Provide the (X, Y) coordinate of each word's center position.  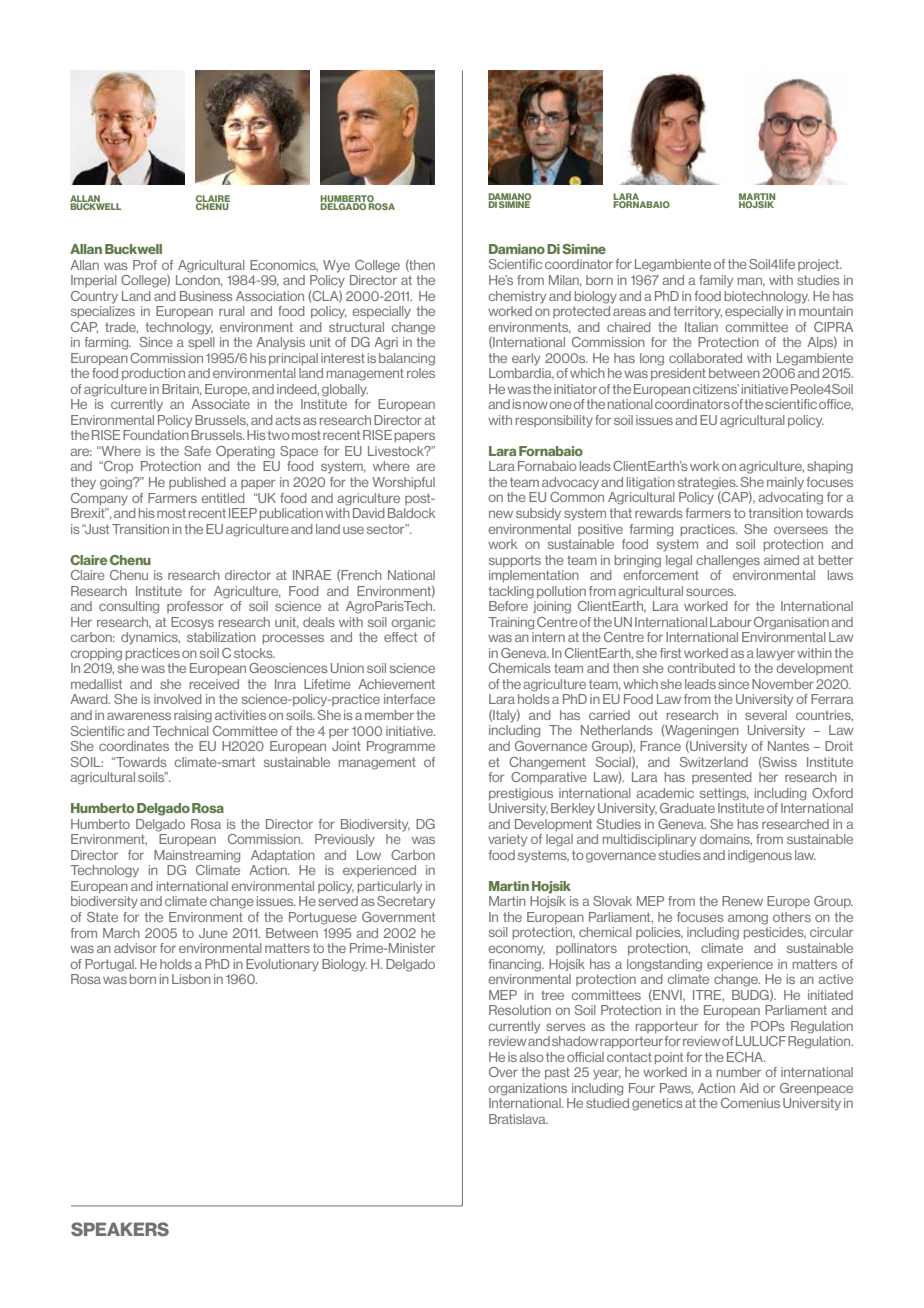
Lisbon (191, 979)
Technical (180, 731)
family (716, 281)
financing (516, 965)
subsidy (538, 514)
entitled (223, 498)
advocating (790, 498)
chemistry (517, 297)
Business (206, 296)
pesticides (775, 933)
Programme (401, 747)
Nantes (788, 746)
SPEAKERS (120, 1229)
